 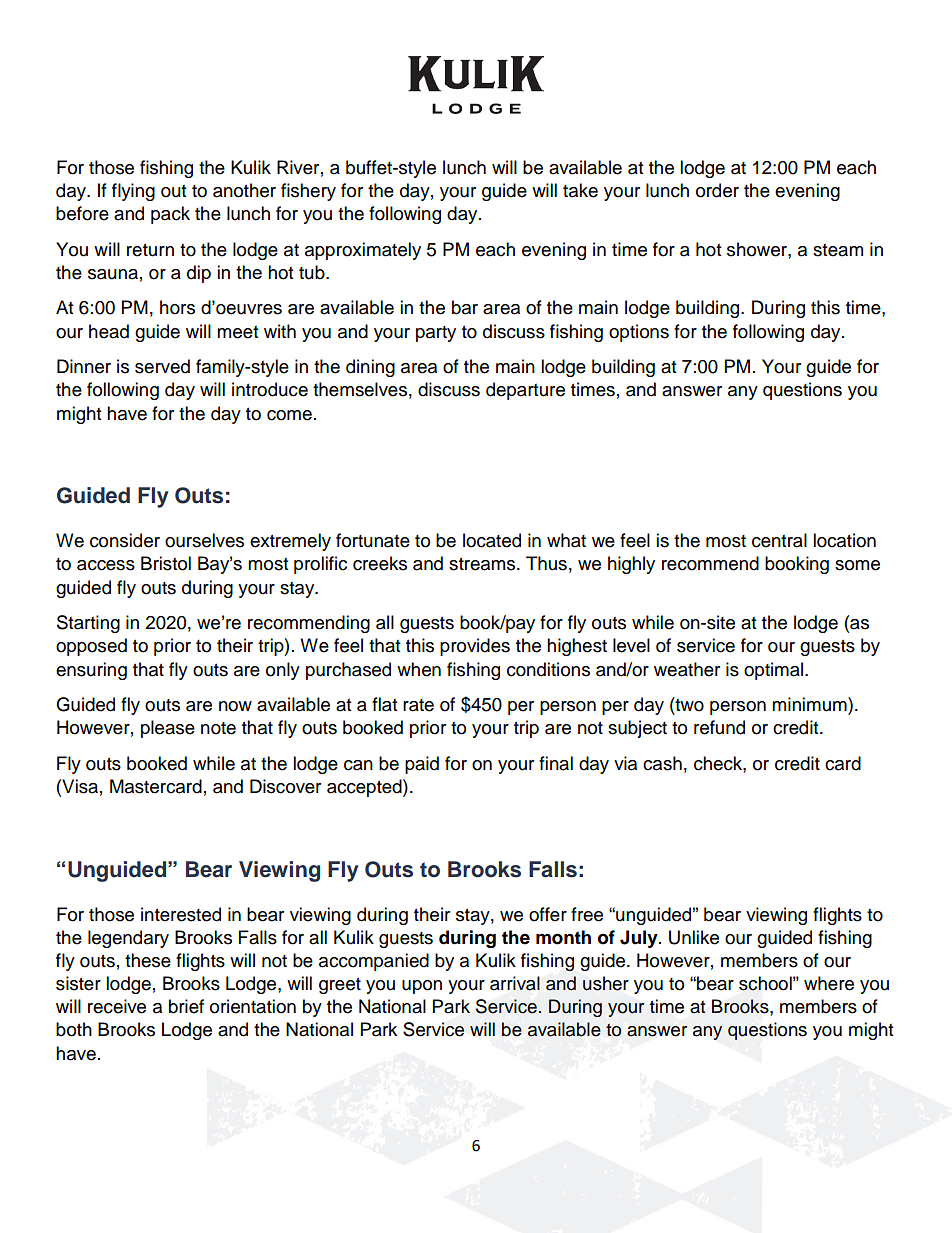 I want to click on departure, so click(x=525, y=391).
